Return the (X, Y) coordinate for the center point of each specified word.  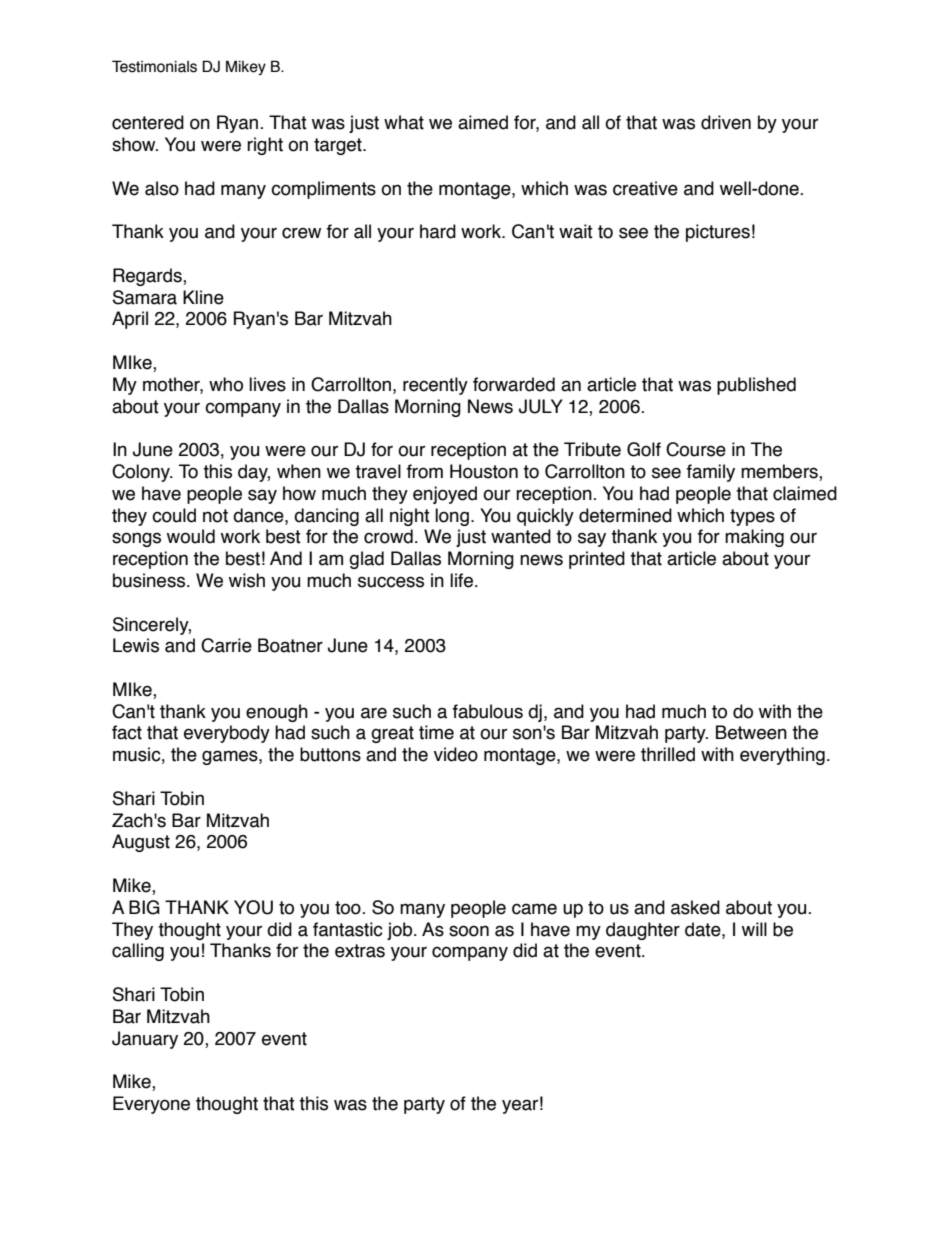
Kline (203, 297)
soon (469, 931)
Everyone (151, 1105)
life (461, 580)
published (756, 386)
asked (695, 907)
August (141, 843)
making (754, 538)
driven (726, 122)
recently (435, 386)
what (404, 122)
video (456, 754)
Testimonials (154, 66)
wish (247, 580)
